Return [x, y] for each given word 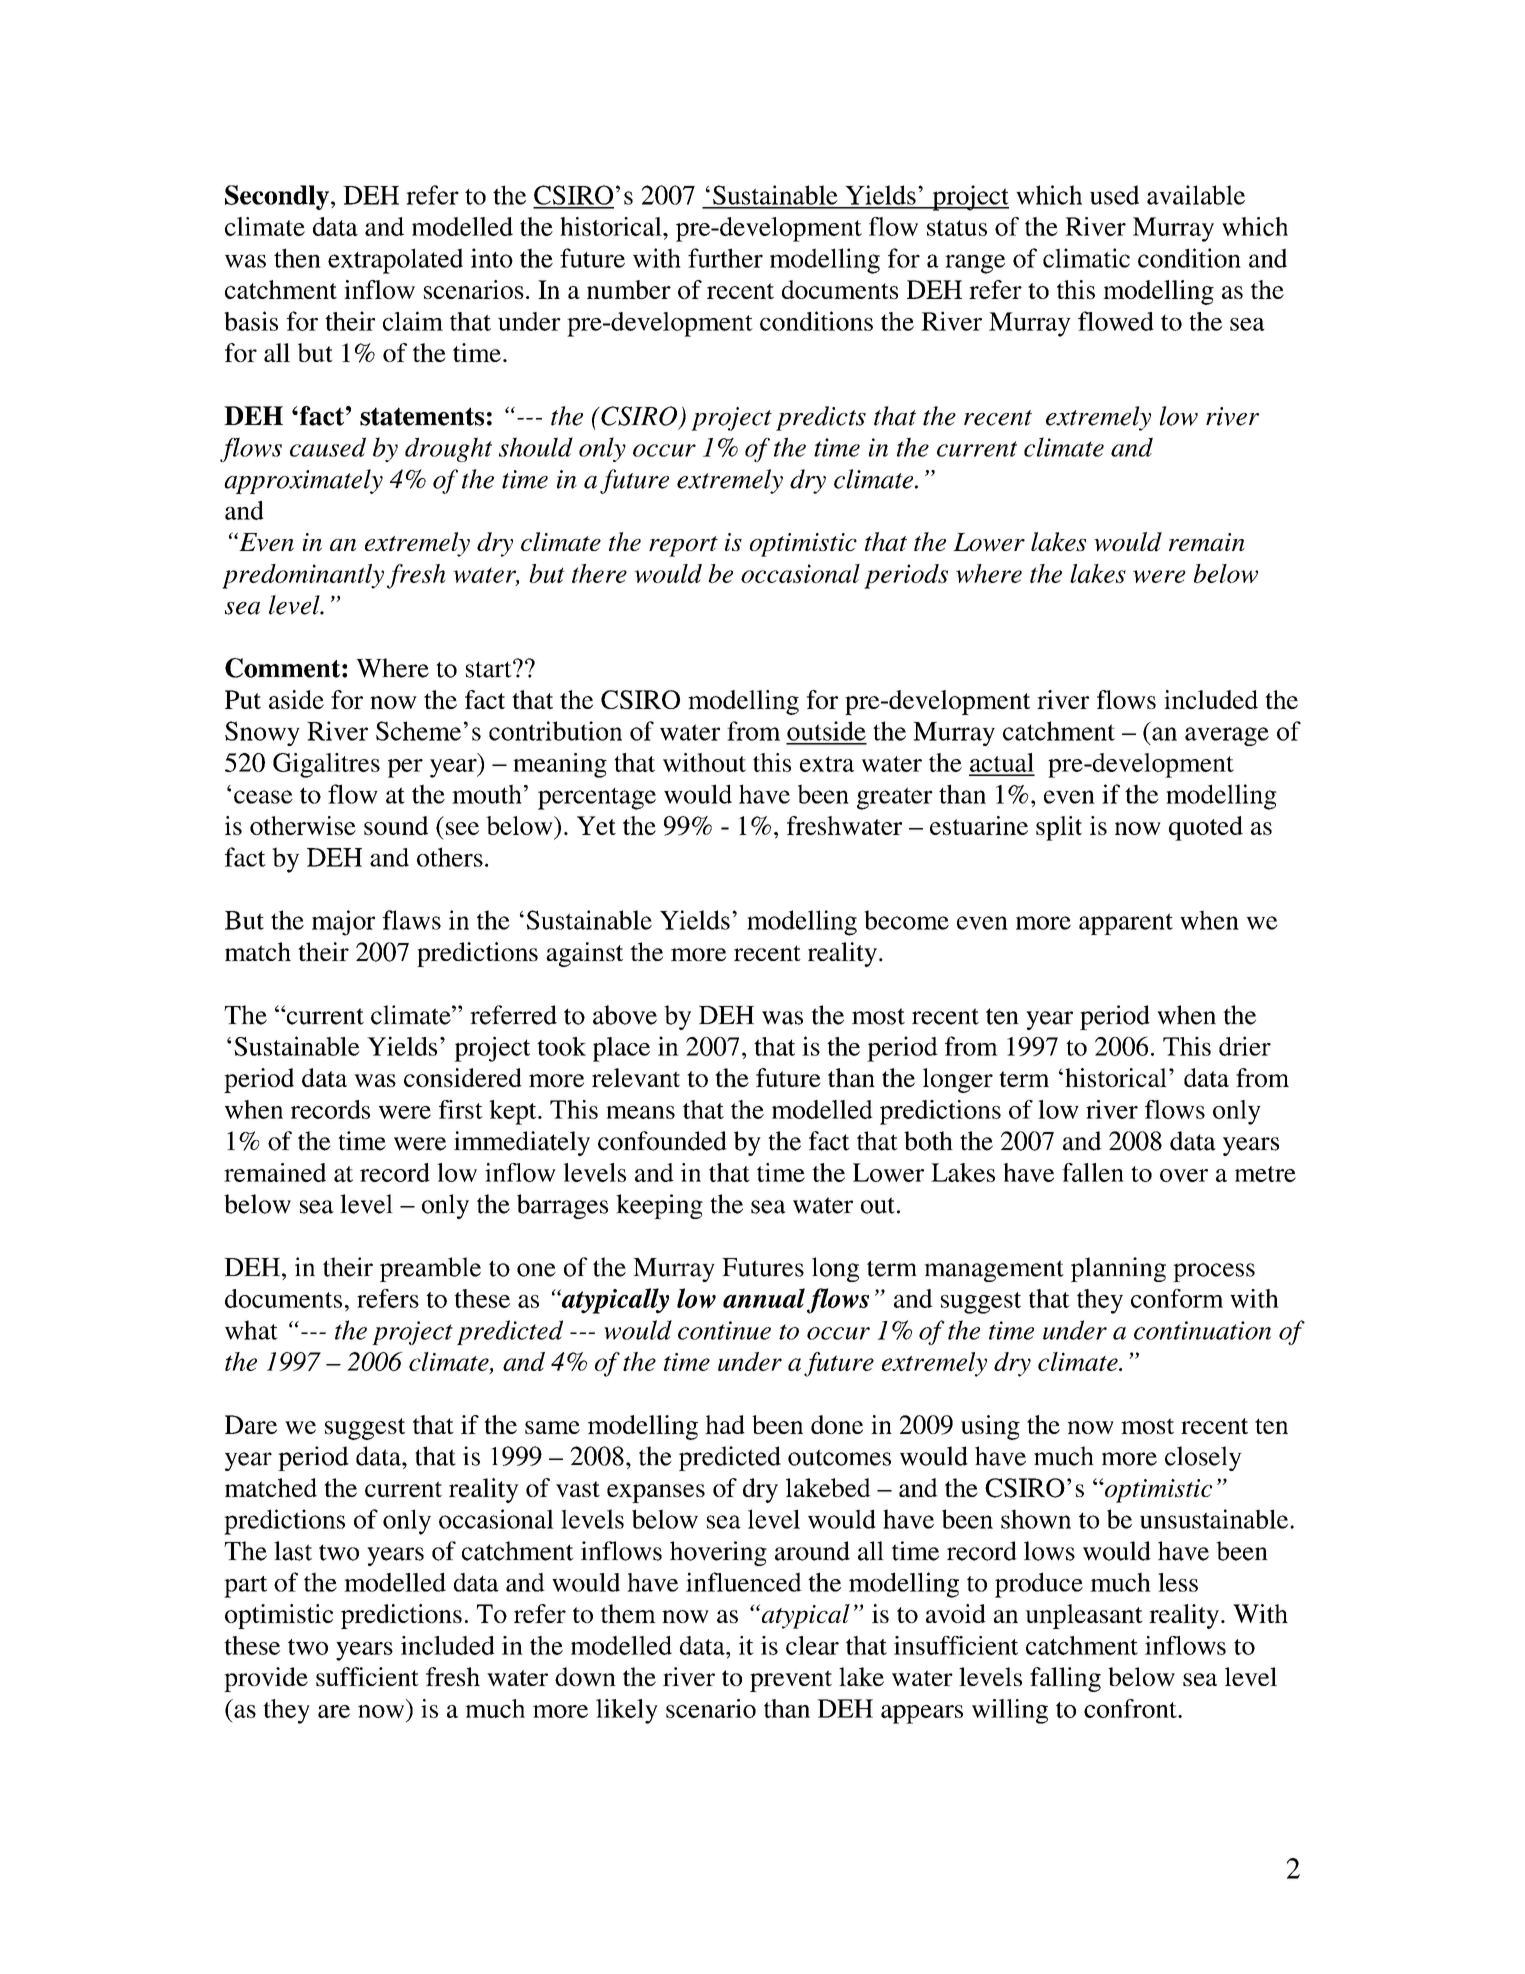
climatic [1086, 258]
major [343, 923]
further [725, 258]
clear [812, 1645]
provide [266, 1679]
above [625, 1015]
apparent [1126, 924]
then [297, 258]
